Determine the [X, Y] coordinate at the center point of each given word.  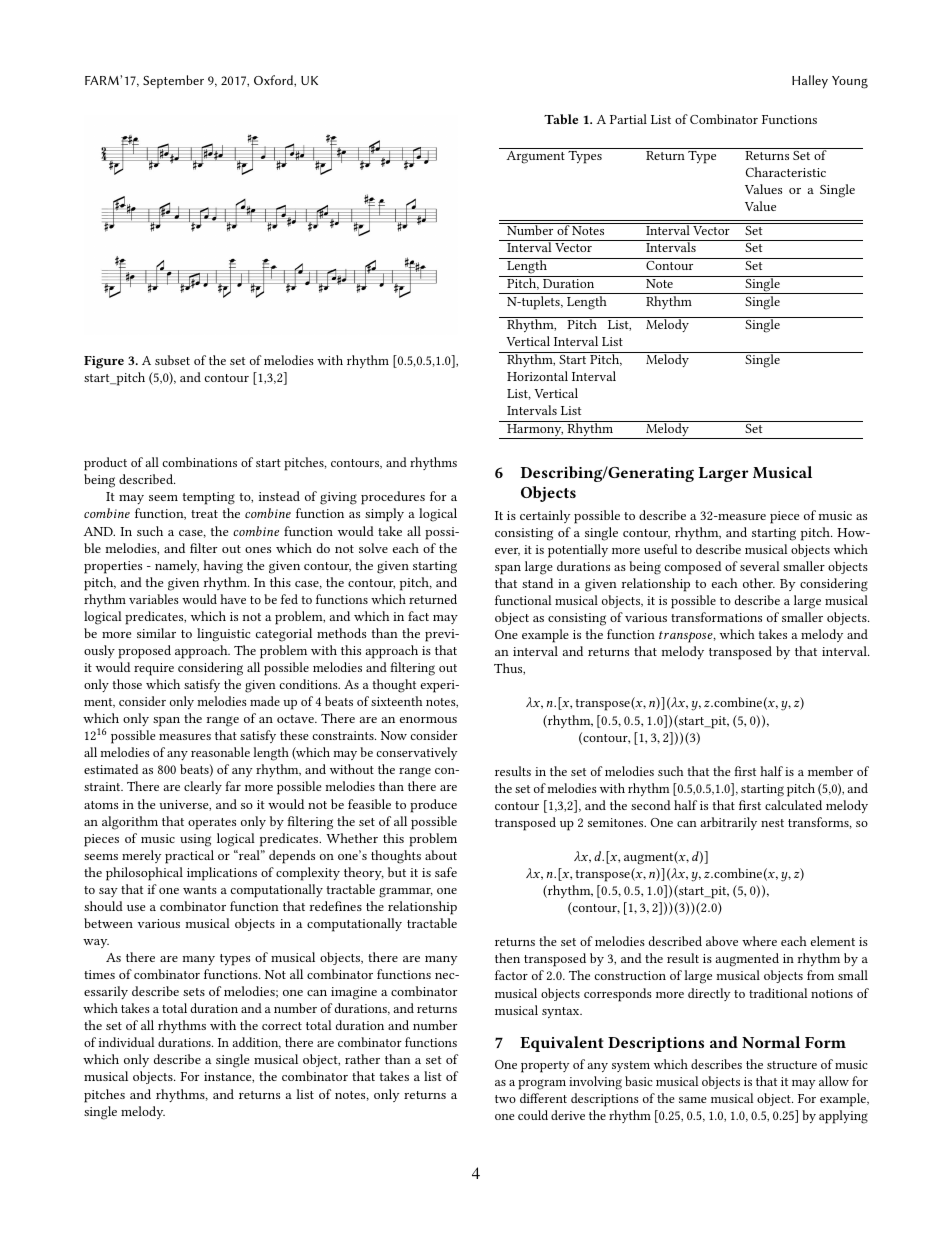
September [173, 81]
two [505, 1099]
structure [792, 1065]
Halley [810, 82]
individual [126, 1042]
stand [537, 583]
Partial [628, 119]
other [759, 583]
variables [154, 599]
